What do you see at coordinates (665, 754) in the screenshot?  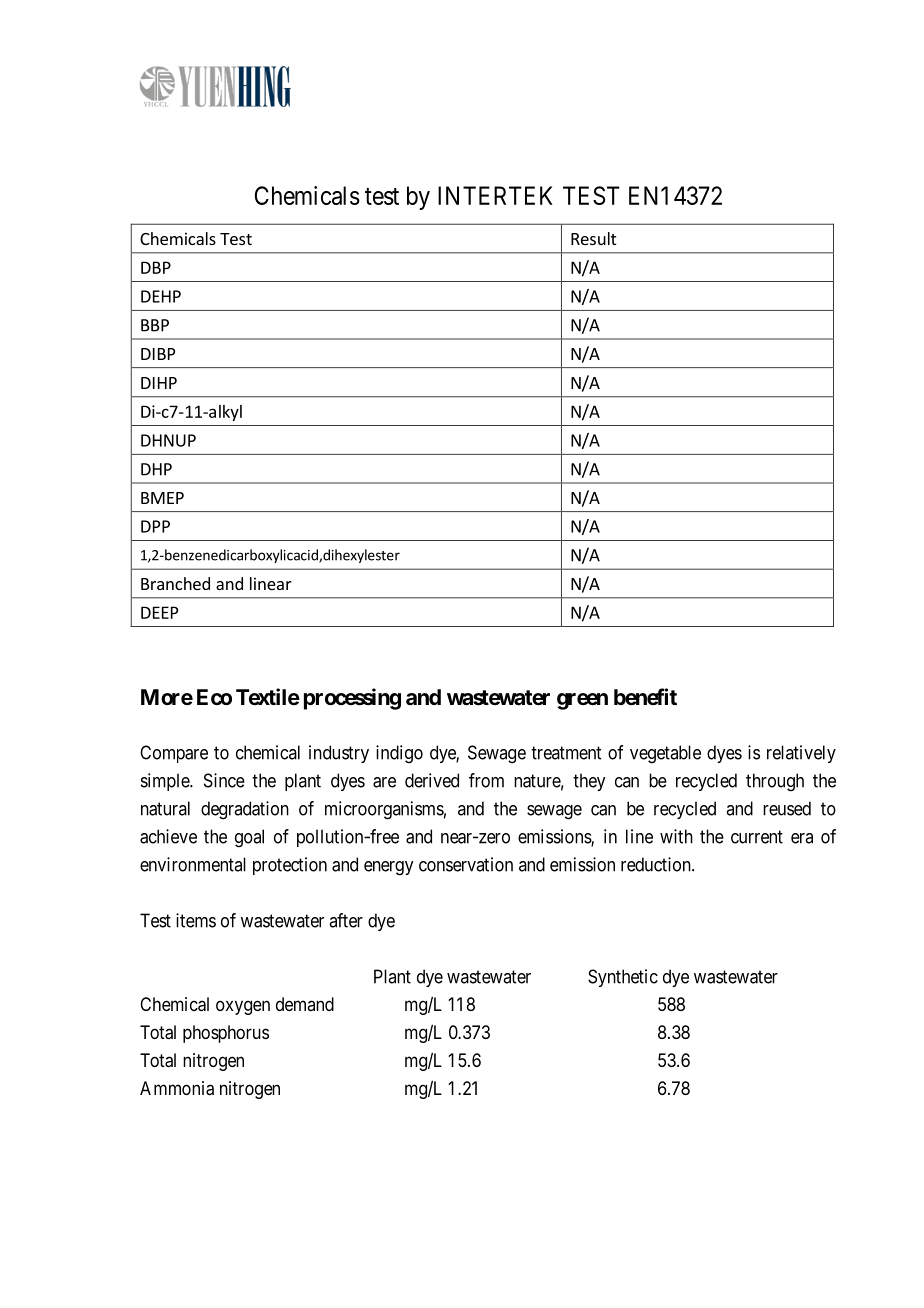 I see `vegetable` at bounding box center [665, 754].
